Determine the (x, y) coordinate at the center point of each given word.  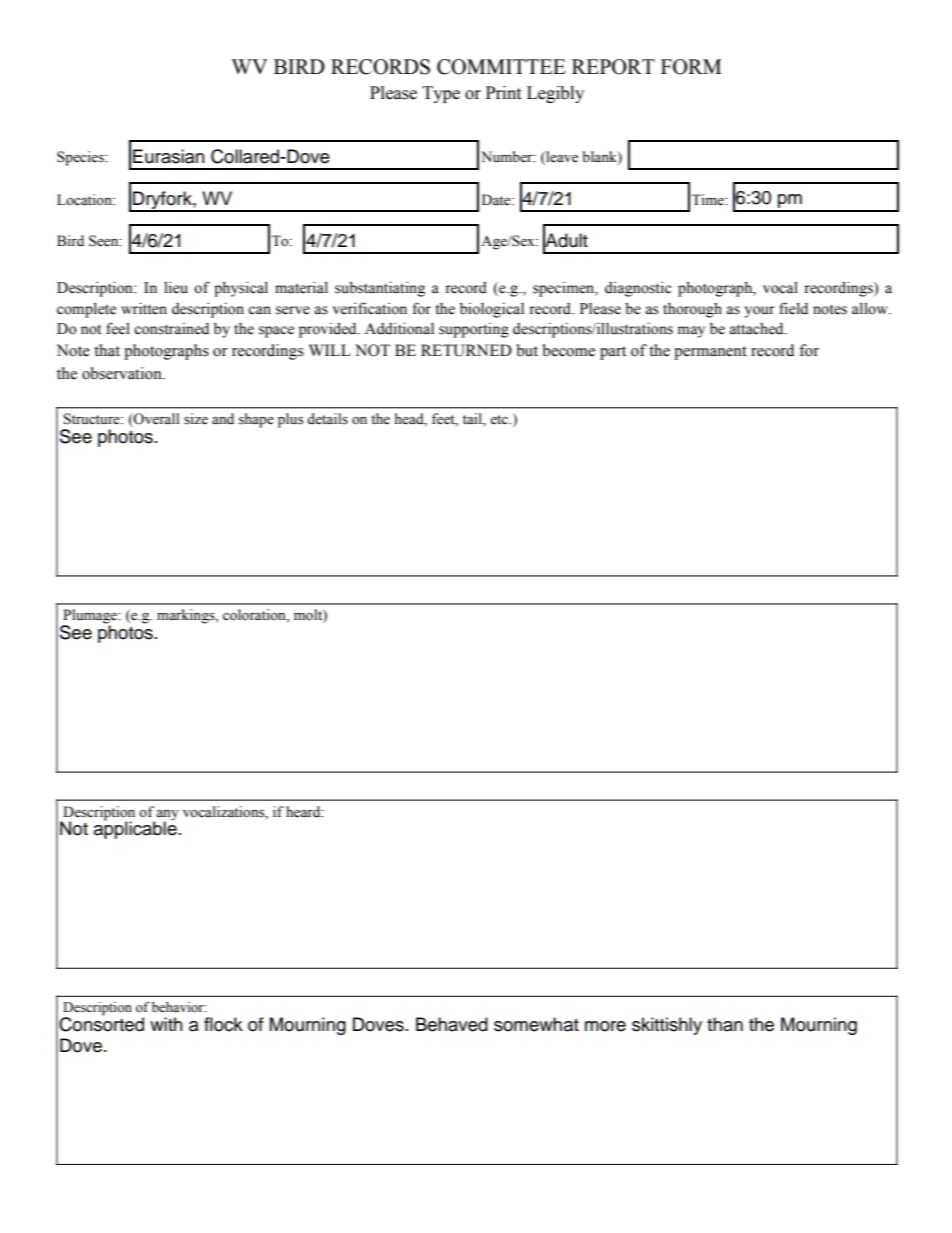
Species (81, 158)
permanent (710, 353)
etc (500, 420)
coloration (255, 616)
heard (304, 812)
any (167, 816)
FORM (691, 67)
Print (503, 93)
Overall (156, 420)
